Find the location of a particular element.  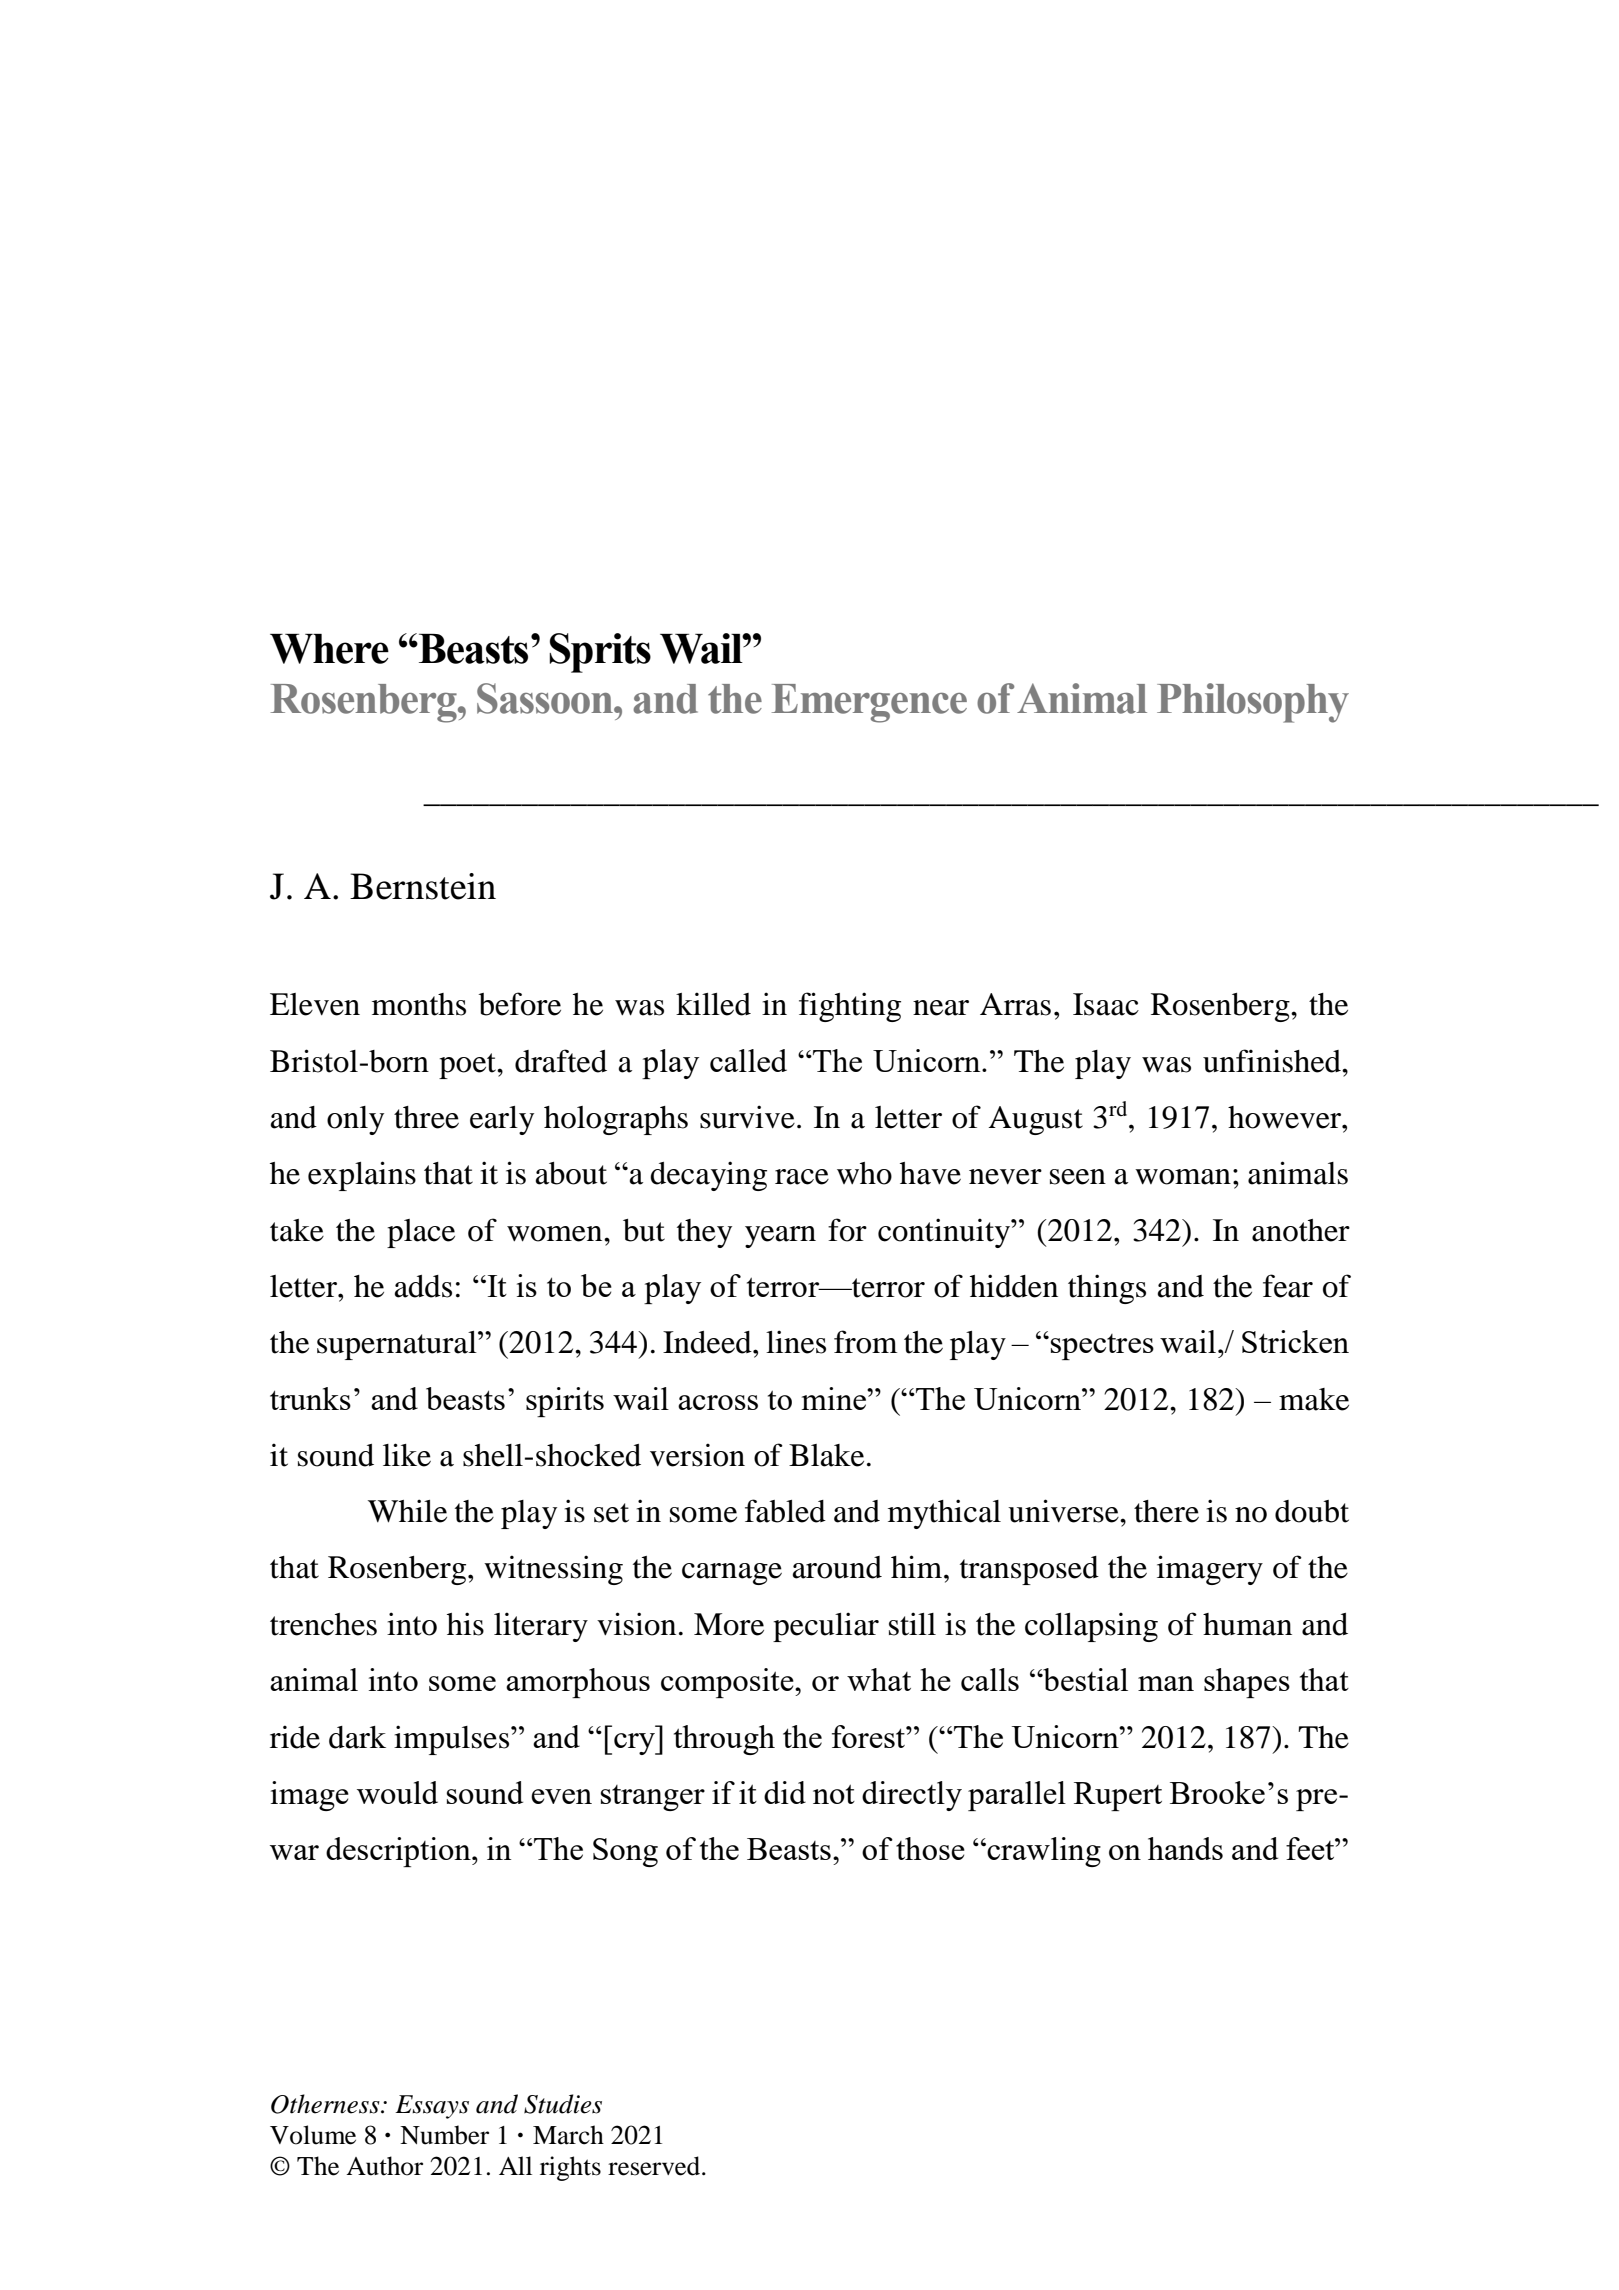

Philosophy is located at coordinates (1253, 703).
